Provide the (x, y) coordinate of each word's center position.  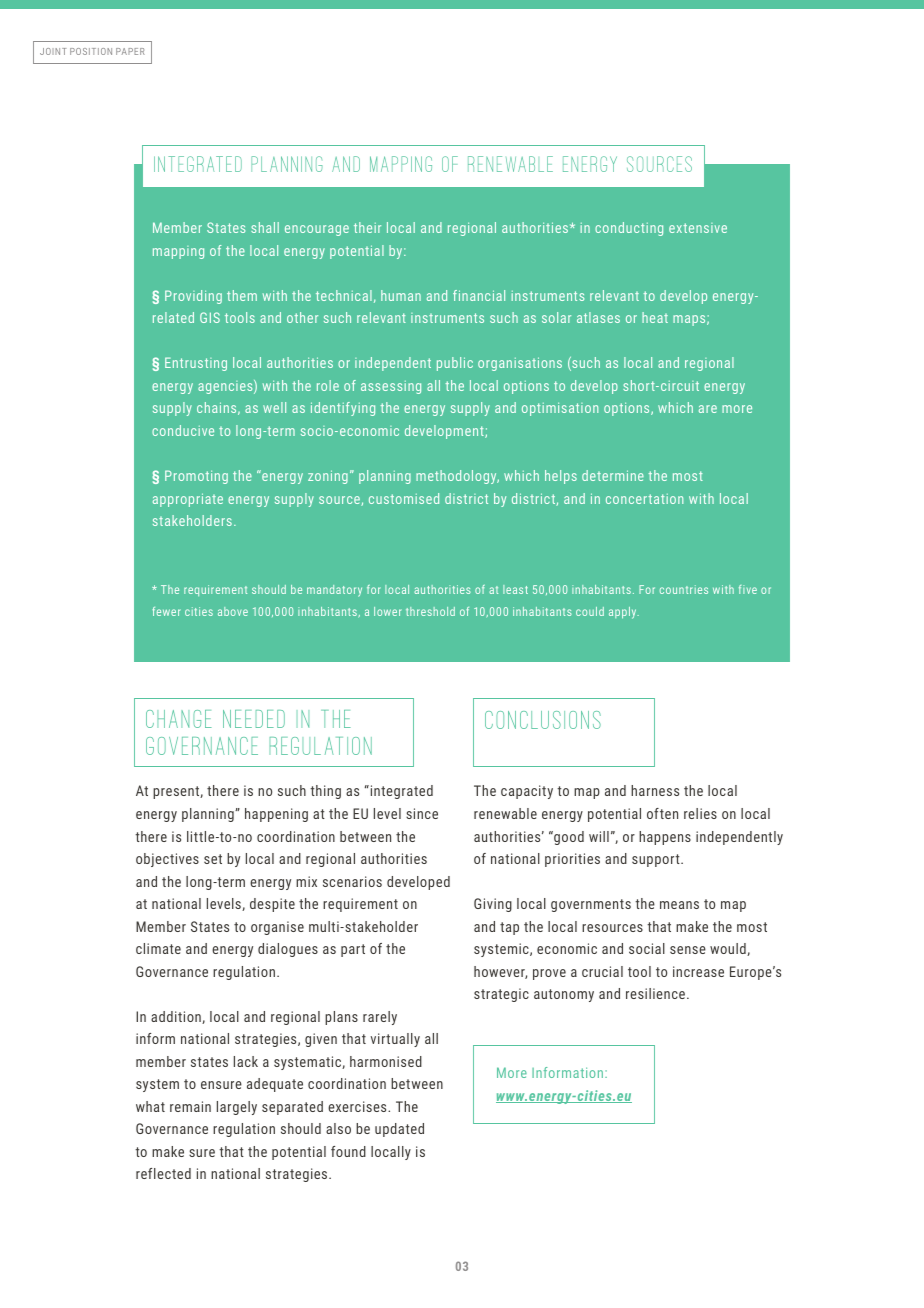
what (150, 1106)
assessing (391, 387)
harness (655, 790)
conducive (183, 430)
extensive (698, 228)
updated (399, 1130)
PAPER (130, 51)
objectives (167, 860)
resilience (657, 993)
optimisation (560, 409)
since (422, 813)
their (367, 227)
